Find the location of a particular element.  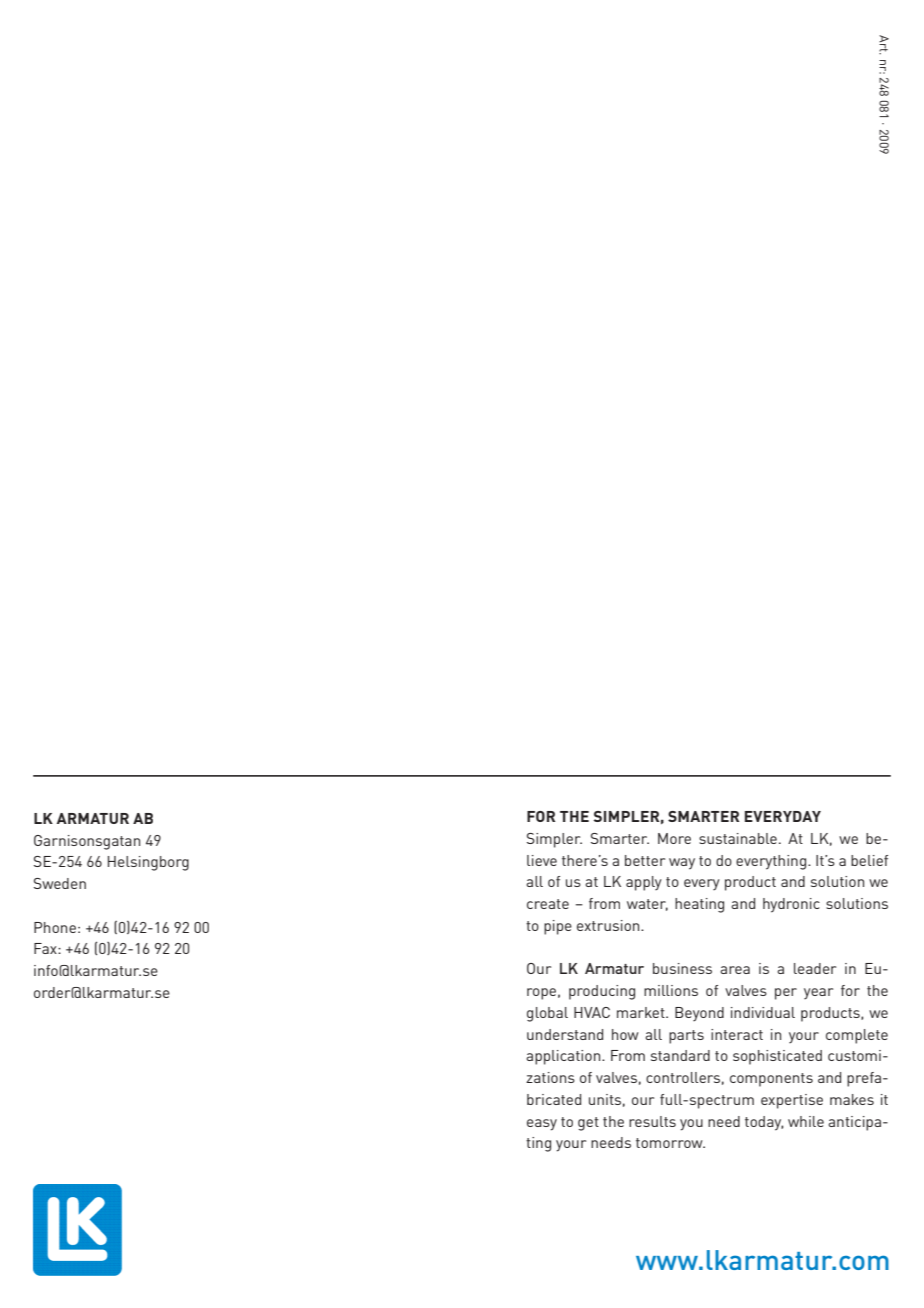

results is located at coordinates (652, 1121).
